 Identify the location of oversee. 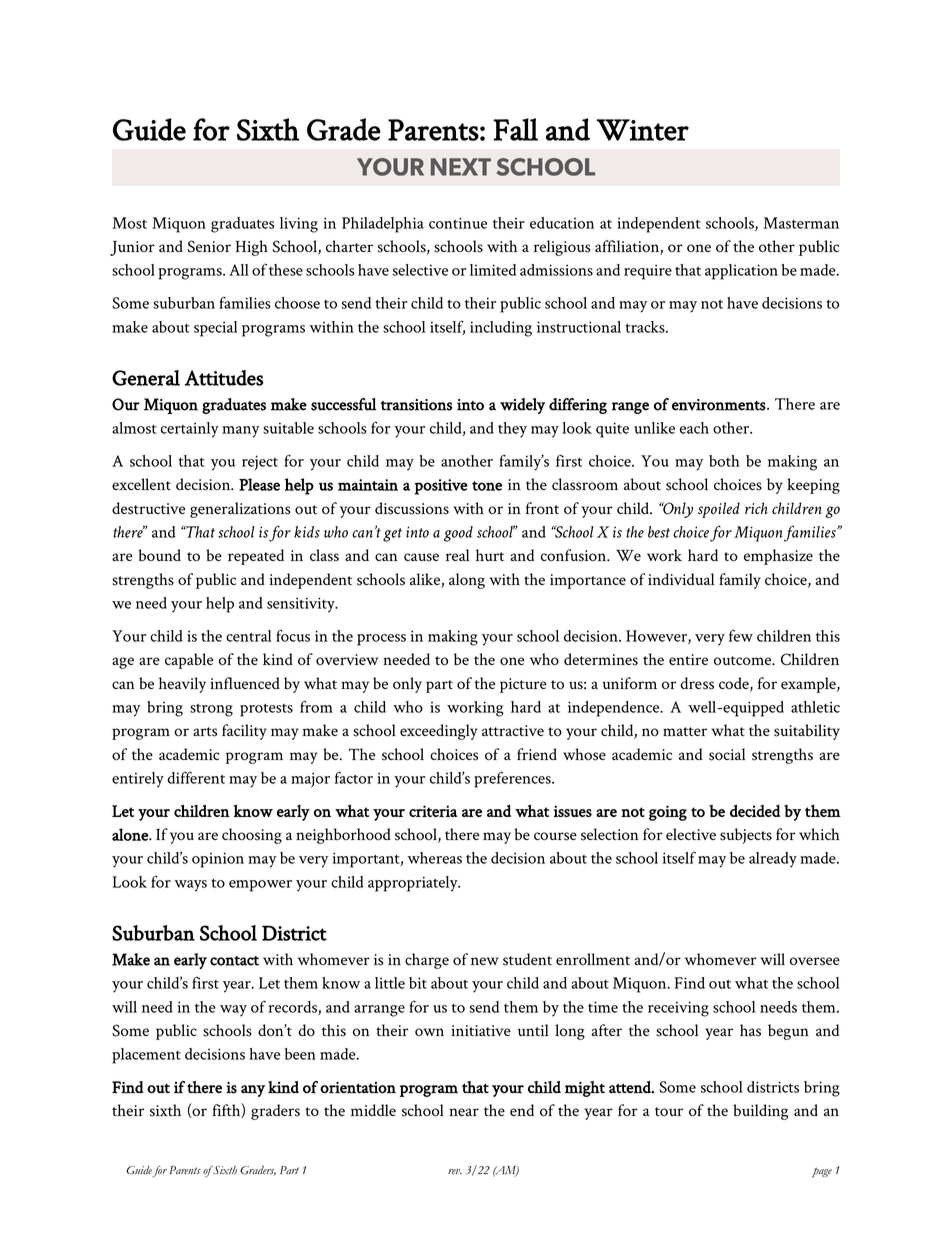
(815, 961).
